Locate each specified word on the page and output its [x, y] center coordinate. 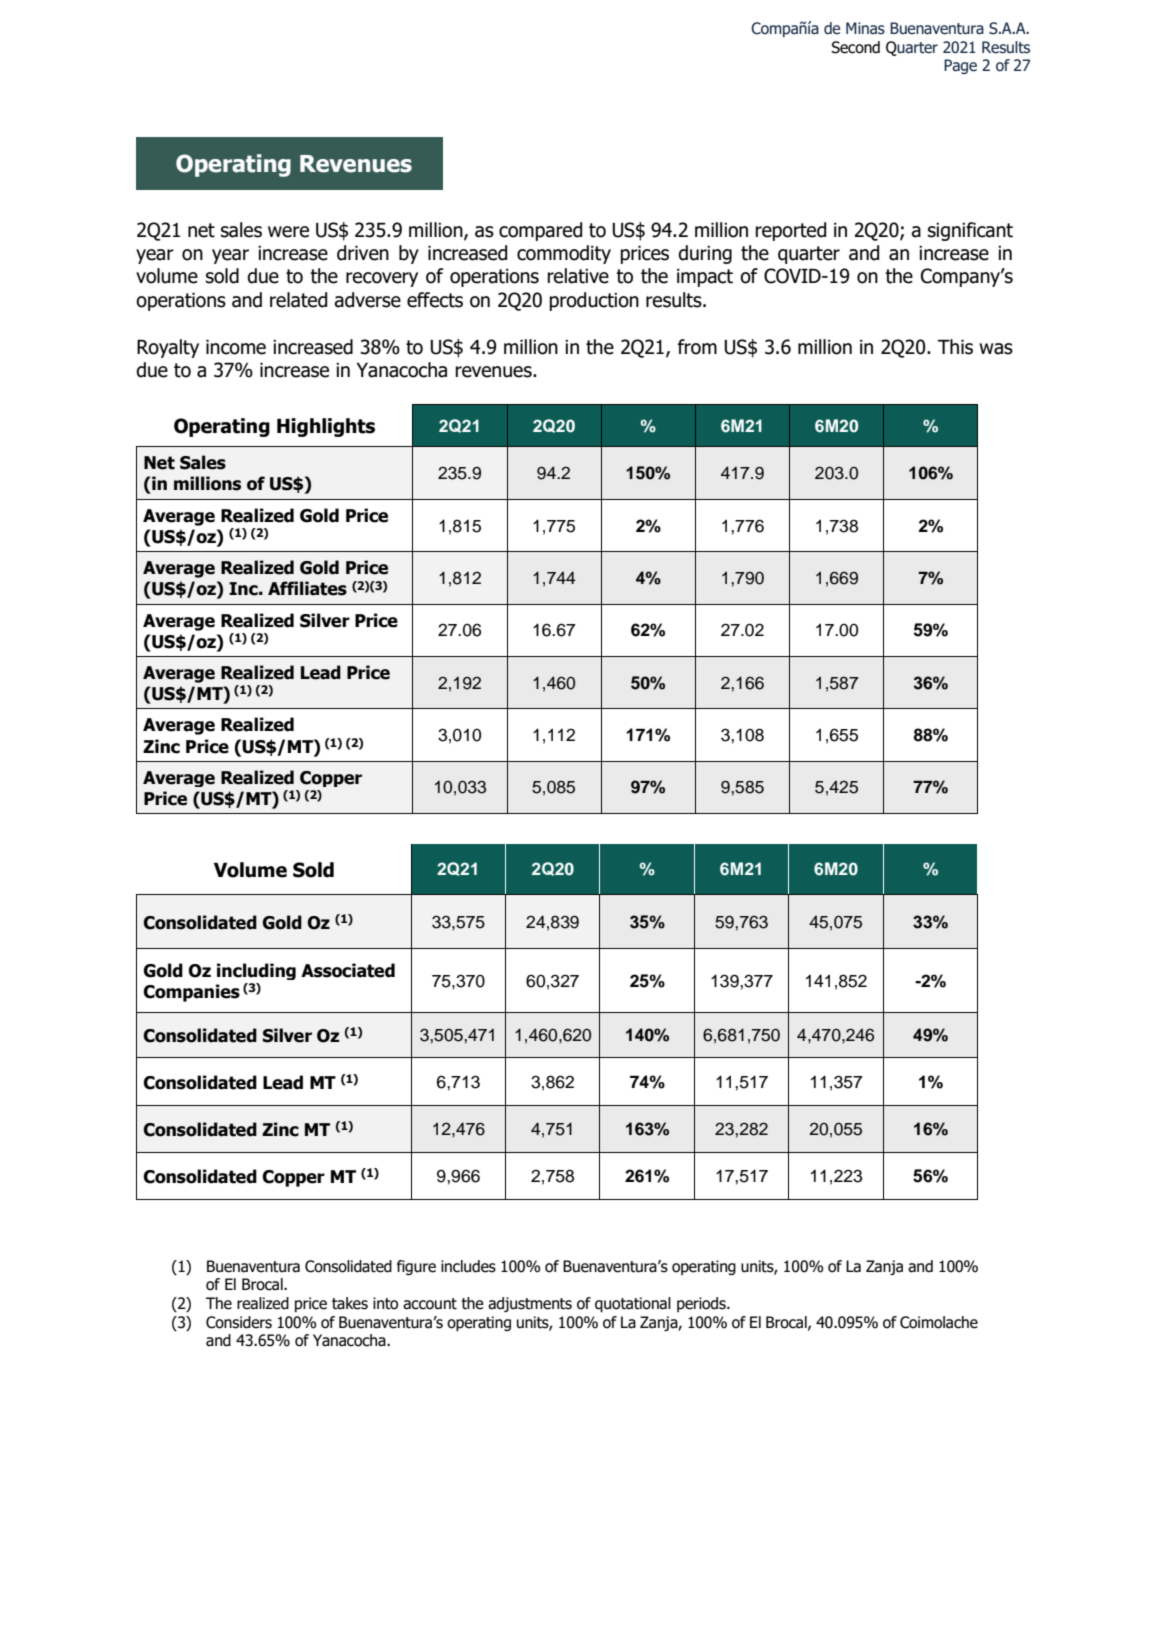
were [288, 232]
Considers [239, 1322]
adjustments [530, 1304]
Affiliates [307, 588]
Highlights [326, 427]
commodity [564, 254]
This [955, 347]
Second [855, 47]
